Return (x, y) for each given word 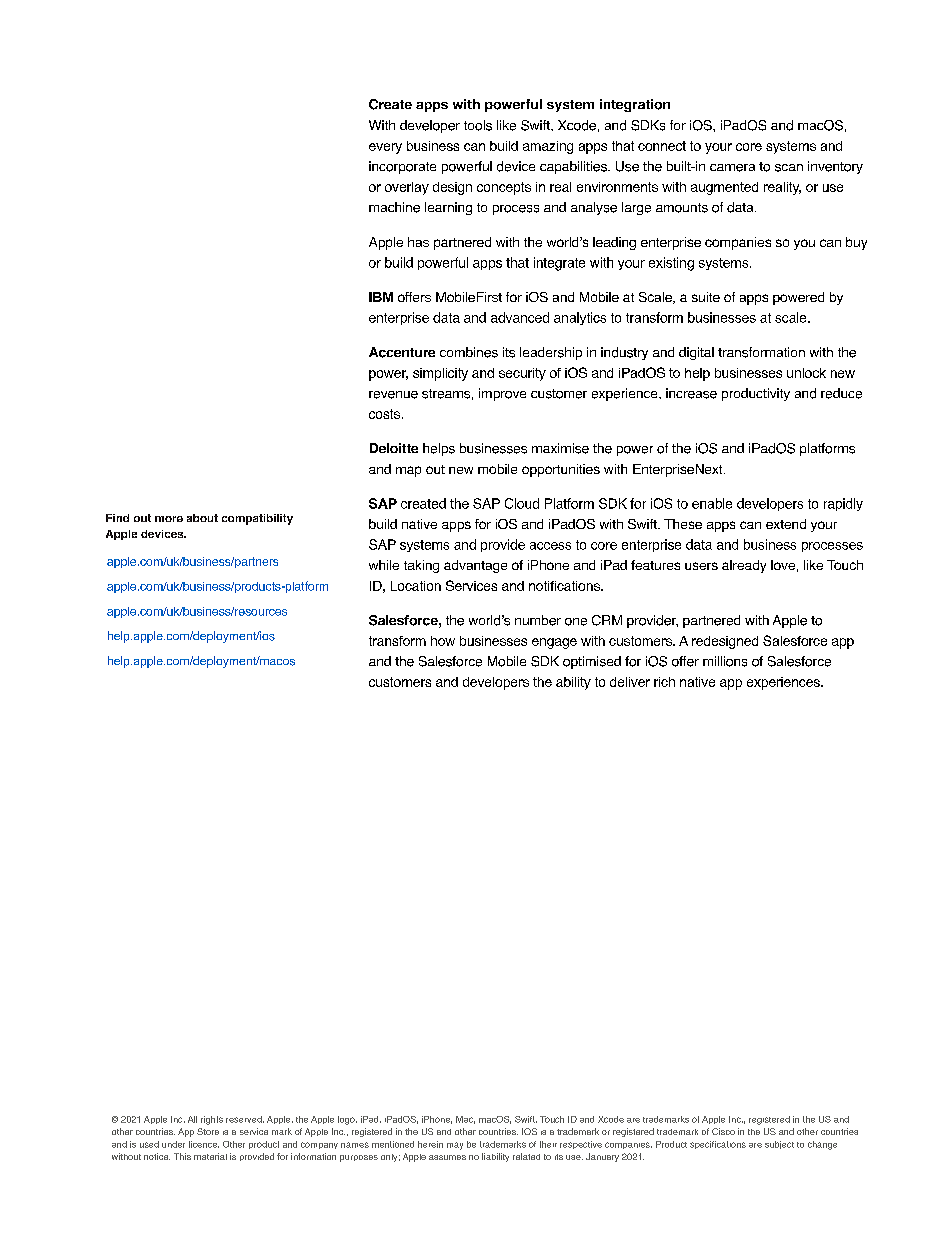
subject (779, 1145)
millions (725, 661)
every (385, 148)
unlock (806, 373)
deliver (630, 682)
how (443, 641)
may (455, 1146)
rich (664, 682)
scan (789, 168)
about (202, 518)
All (192, 1119)
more (169, 519)
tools (478, 125)
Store (208, 1131)
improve (502, 394)
